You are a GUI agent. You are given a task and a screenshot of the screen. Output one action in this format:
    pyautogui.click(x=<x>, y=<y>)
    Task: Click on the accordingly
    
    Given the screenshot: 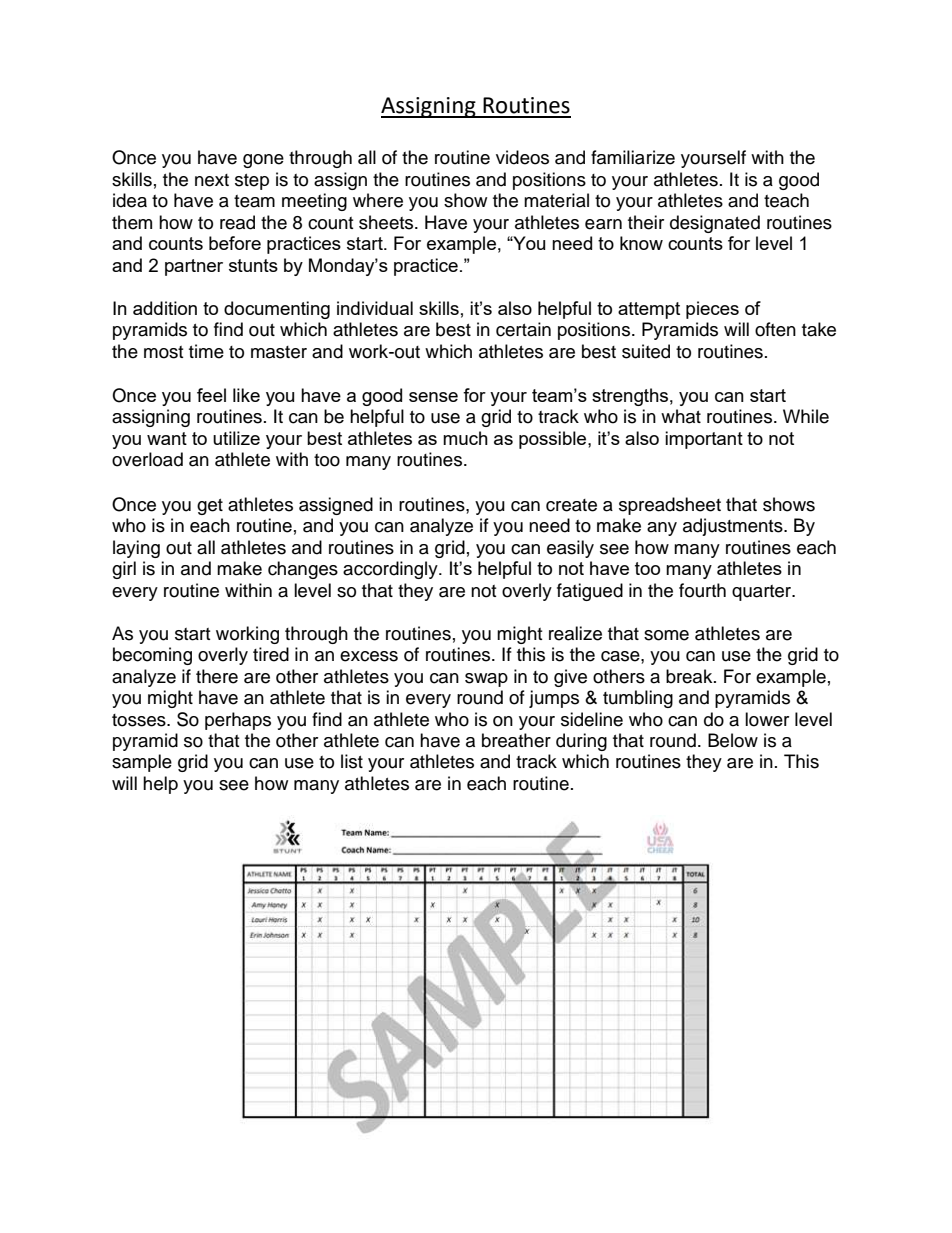 What is the action you would take?
    pyautogui.click(x=391, y=570)
